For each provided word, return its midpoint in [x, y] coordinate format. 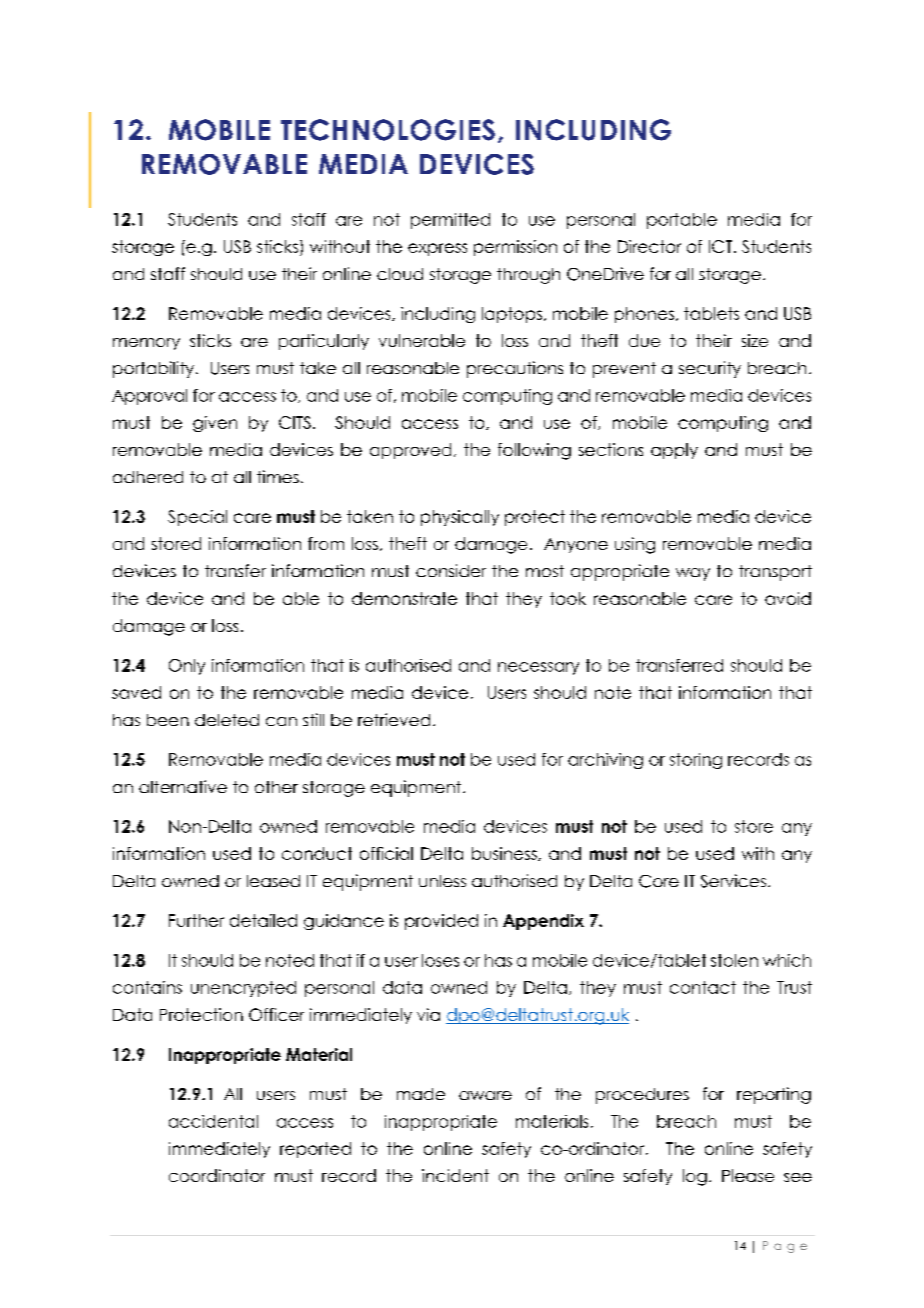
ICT [722, 246]
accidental [213, 1121]
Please [748, 1175]
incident [455, 1175]
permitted [450, 221]
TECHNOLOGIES [388, 130]
